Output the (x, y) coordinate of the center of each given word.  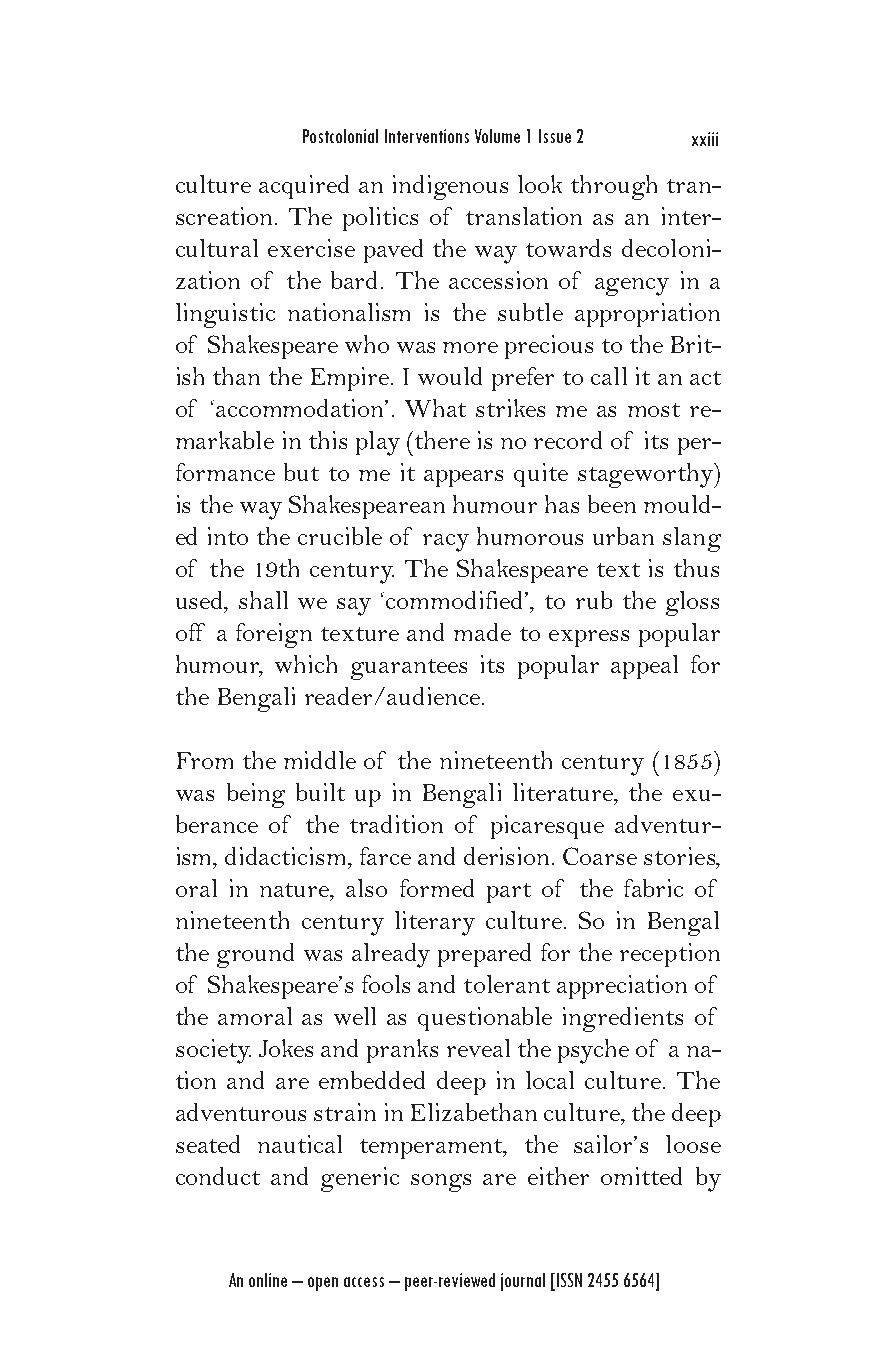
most (654, 410)
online (268, 1280)
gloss (692, 603)
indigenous (450, 187)
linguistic (225, 315)
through (614, 187)
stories (680, 856)
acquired (304, 187)
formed (437, 888)
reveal (478, 1048)
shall (263, 600)
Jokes (286, 1048)
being (256, 795)
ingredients (623, 1019)
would (450, 376)
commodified (456, 600)
